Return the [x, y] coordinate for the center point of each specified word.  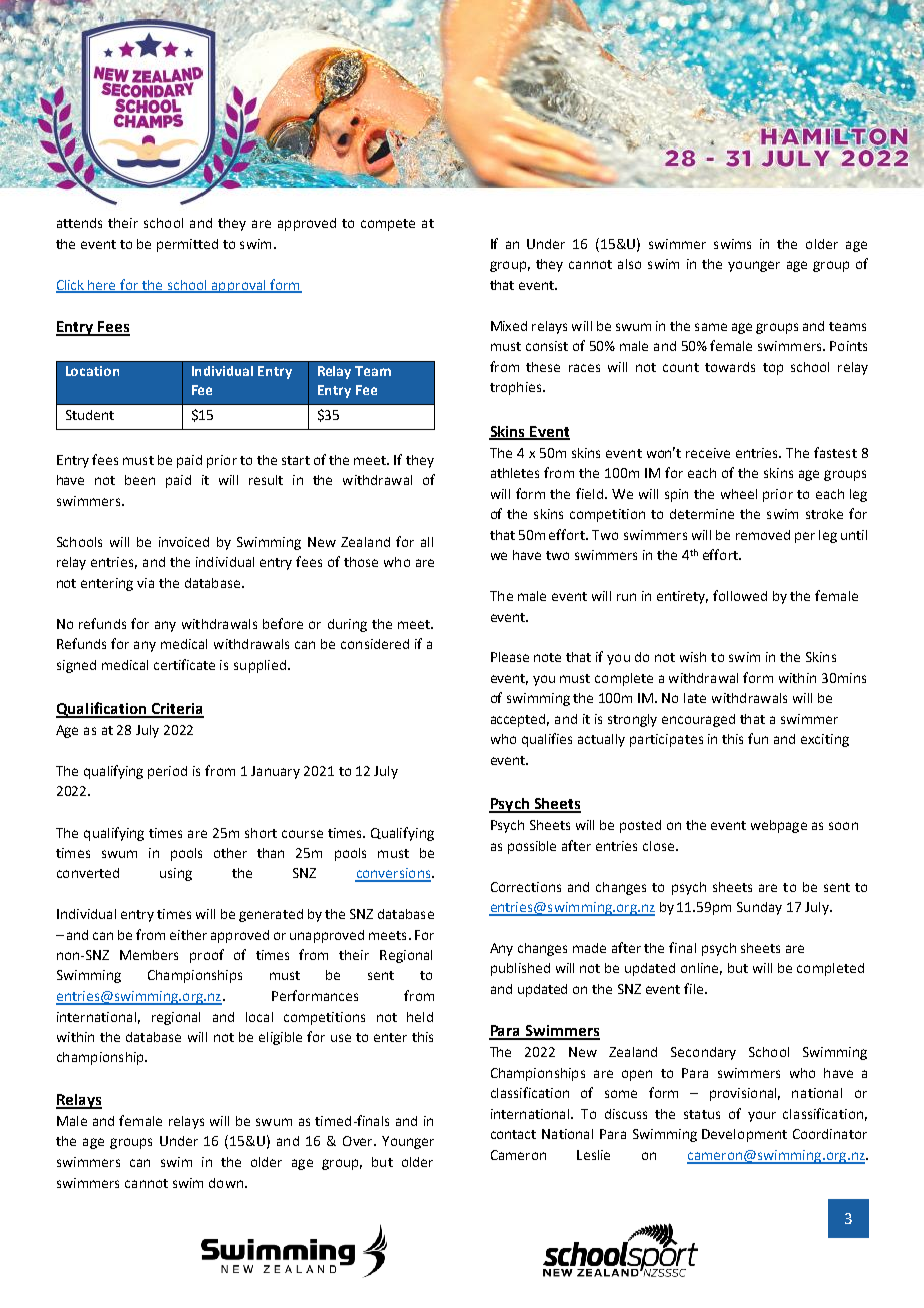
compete [388, 225]
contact [513, 1134]
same [711, 327]
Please [510, 657]
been [140, 480]
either [188, 935]
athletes [515, 473]
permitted [187, 245]
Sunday [759, 908]
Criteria [176, 710]
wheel [739, 494]
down [226, 1183]
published [520, 969]
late [695, 698]
